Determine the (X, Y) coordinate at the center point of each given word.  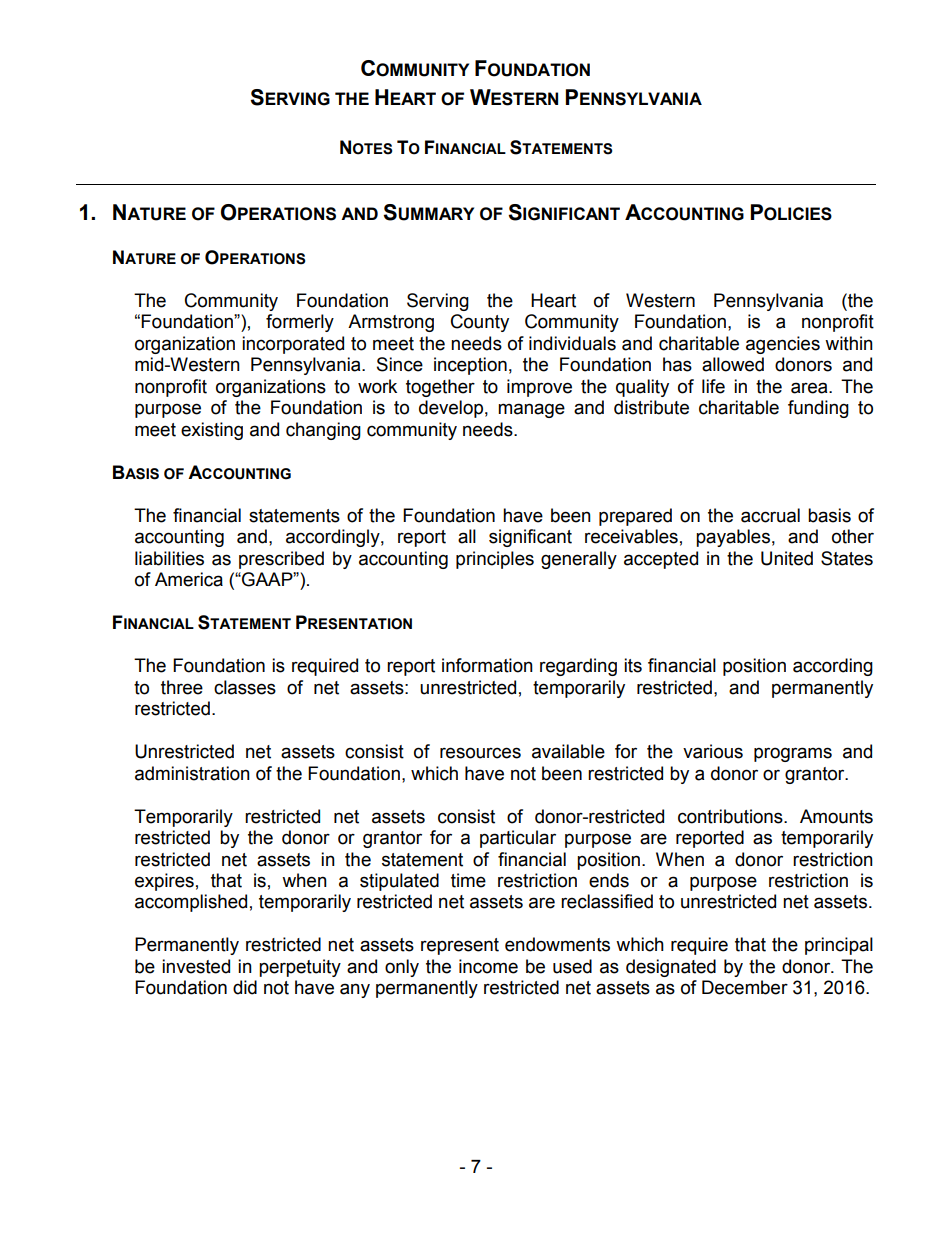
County (480, 323)
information (487, 665)
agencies (783, 345)
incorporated (293, 345)
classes (245, 687)
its (633, 665)
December (745, 987)
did (245, 987)
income (488, 966)
